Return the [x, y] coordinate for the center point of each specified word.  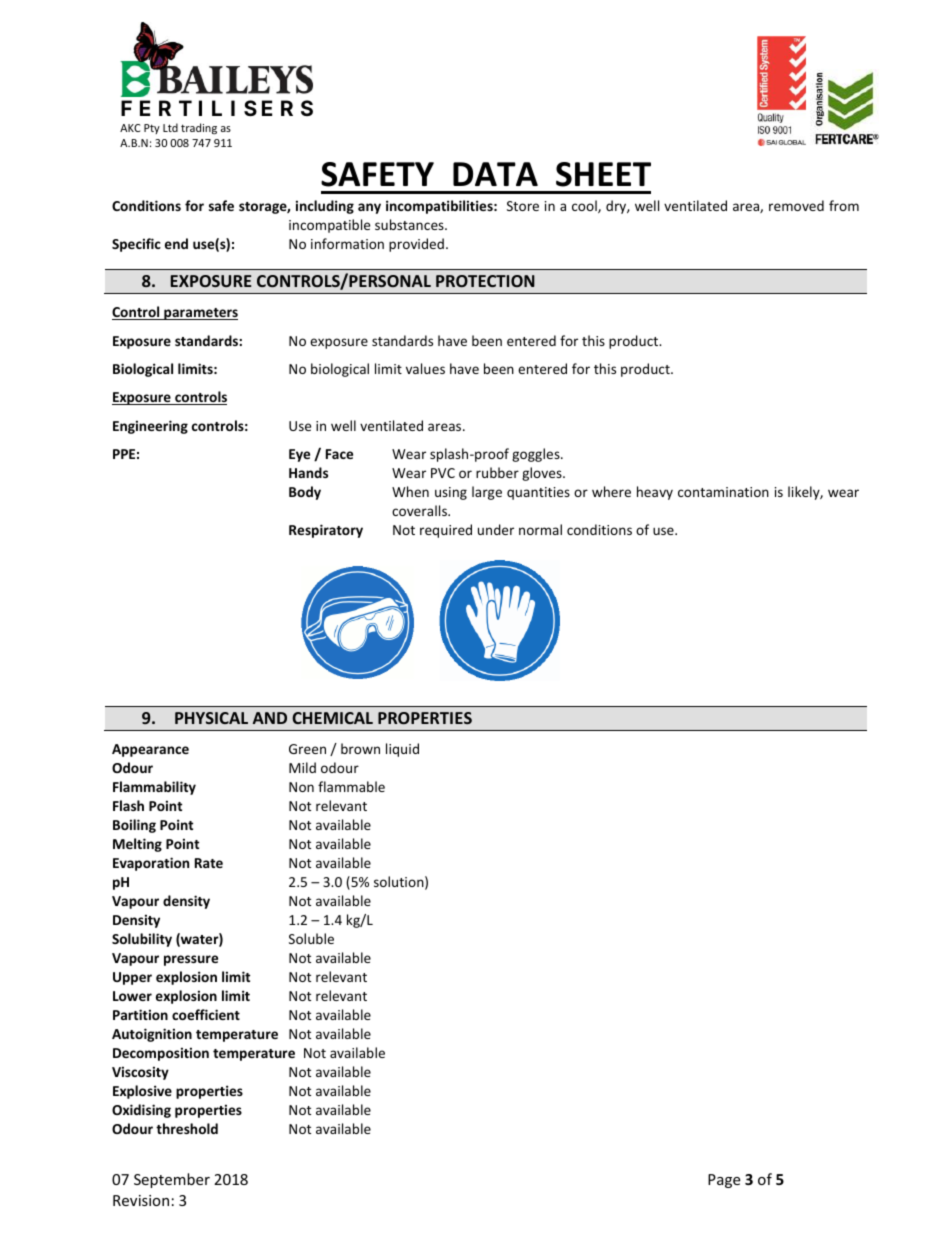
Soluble [311, 938]
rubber [497, 472]
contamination [723, 492]
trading [199, 128]
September [172, 1180]
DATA [495, 174]
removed [796, 205]
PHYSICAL [211, 718]
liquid [402, 750]
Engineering [150, 427]
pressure [191, 960]
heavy [655, 493]
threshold [187, 1128]
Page [724, 1181]
